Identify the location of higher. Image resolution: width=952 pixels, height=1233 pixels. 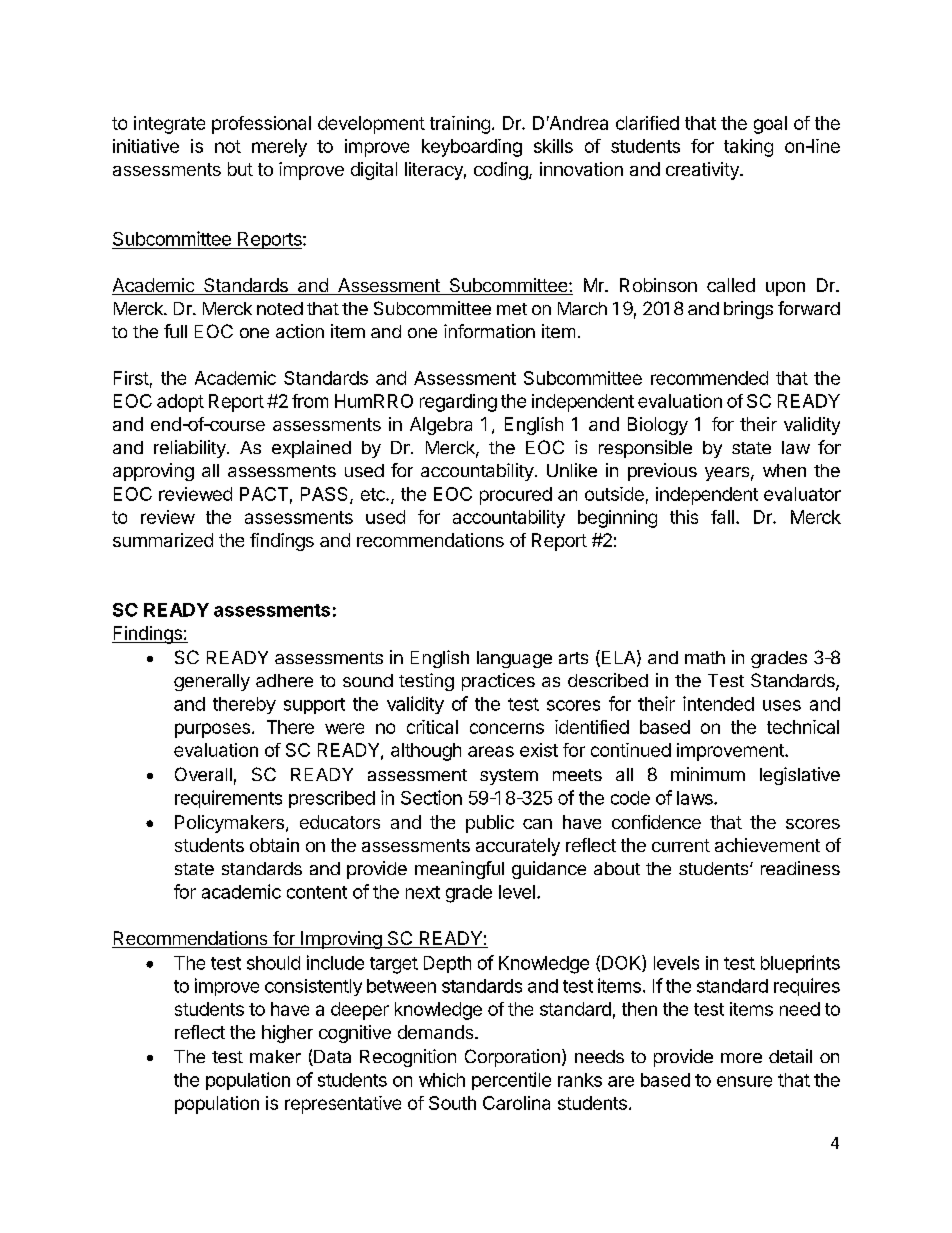
(287, 1034).
